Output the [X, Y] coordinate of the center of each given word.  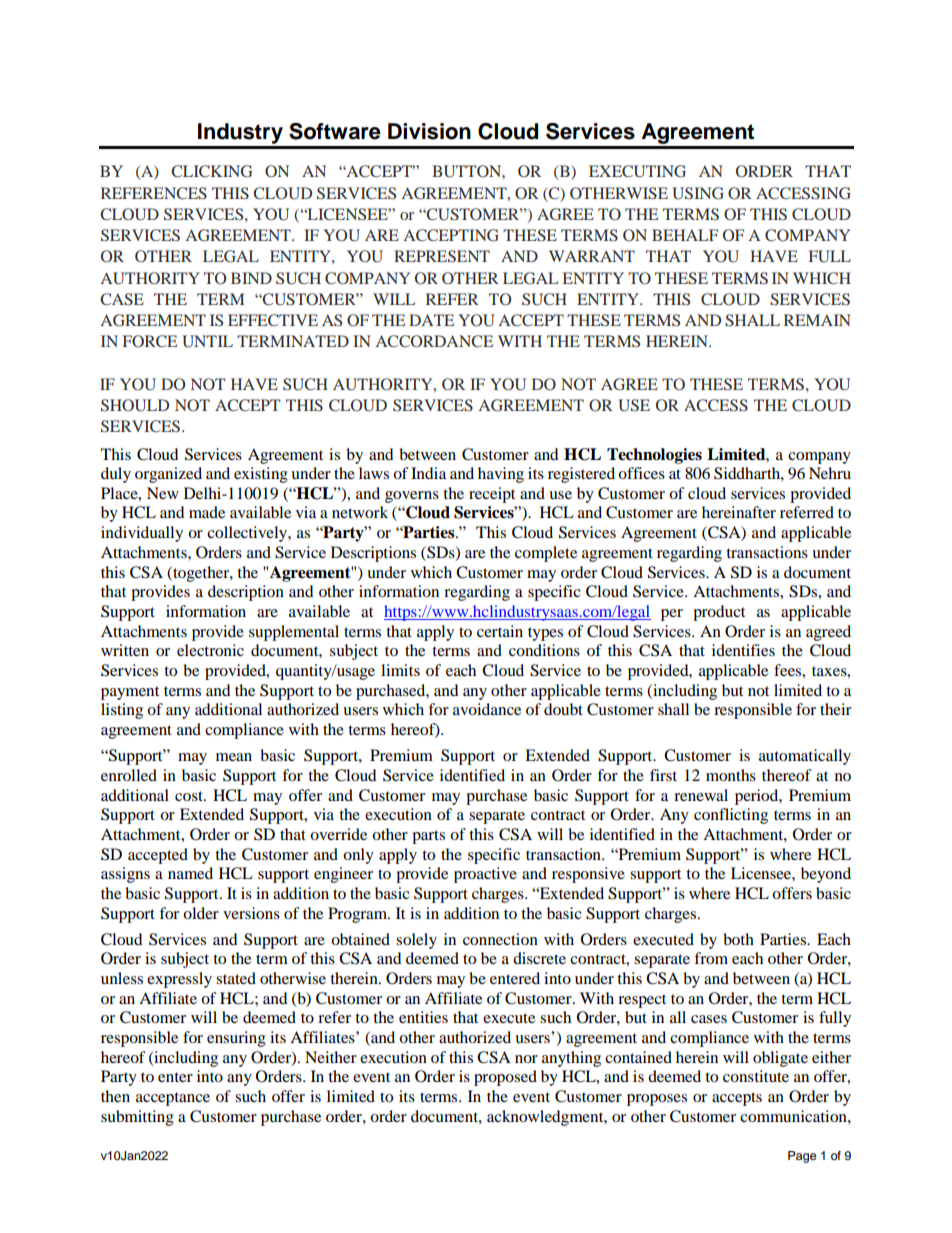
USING [698, 193]
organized [168, 475]
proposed [505, 1078]
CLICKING [211, 171]
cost [190, 796]
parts [428, 837]
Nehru [830, 473]
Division [429, 131]
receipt [492, 495]
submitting [137, 1118]
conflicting [731, 816]
